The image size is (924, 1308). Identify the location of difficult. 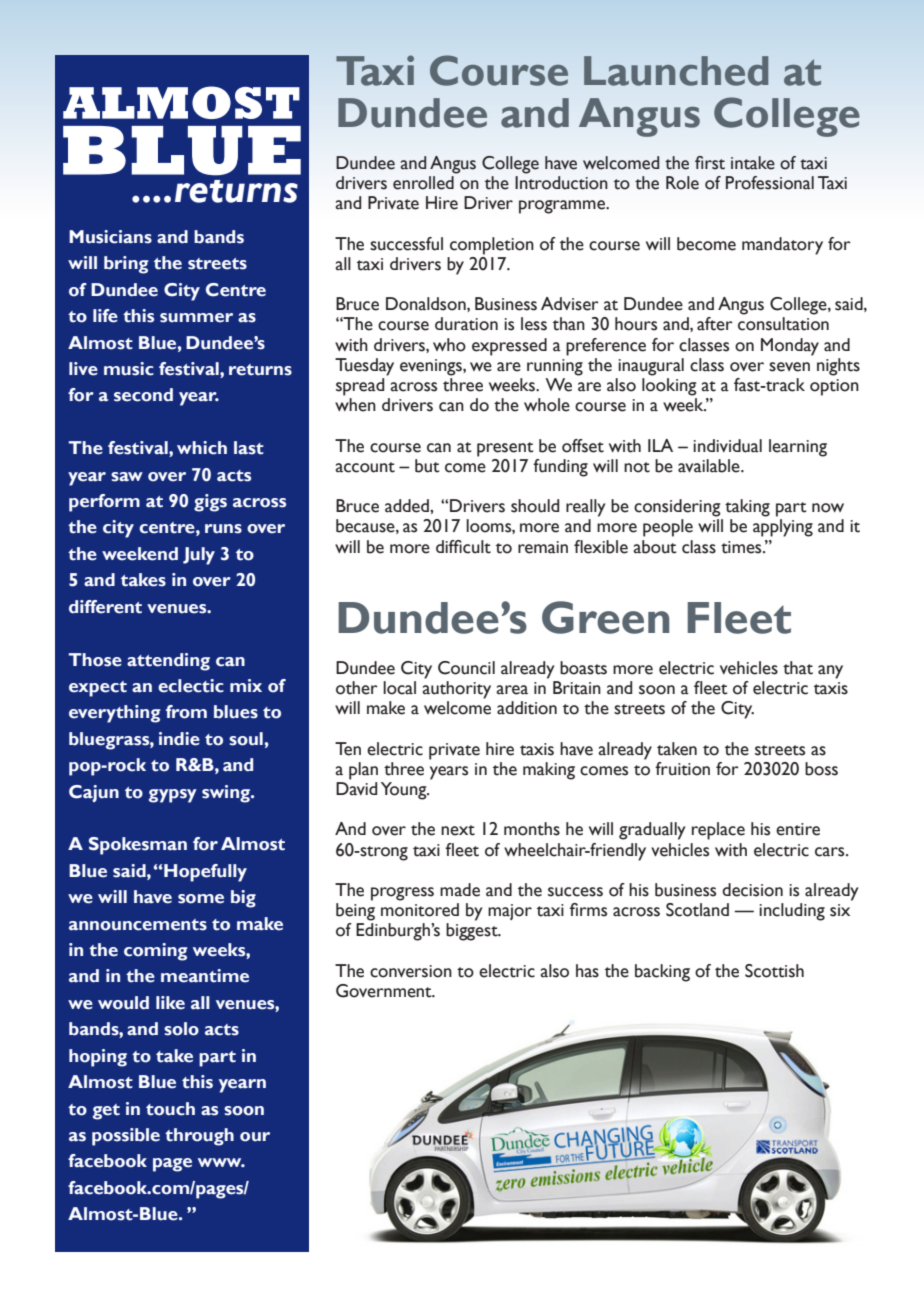
(463, 547).
